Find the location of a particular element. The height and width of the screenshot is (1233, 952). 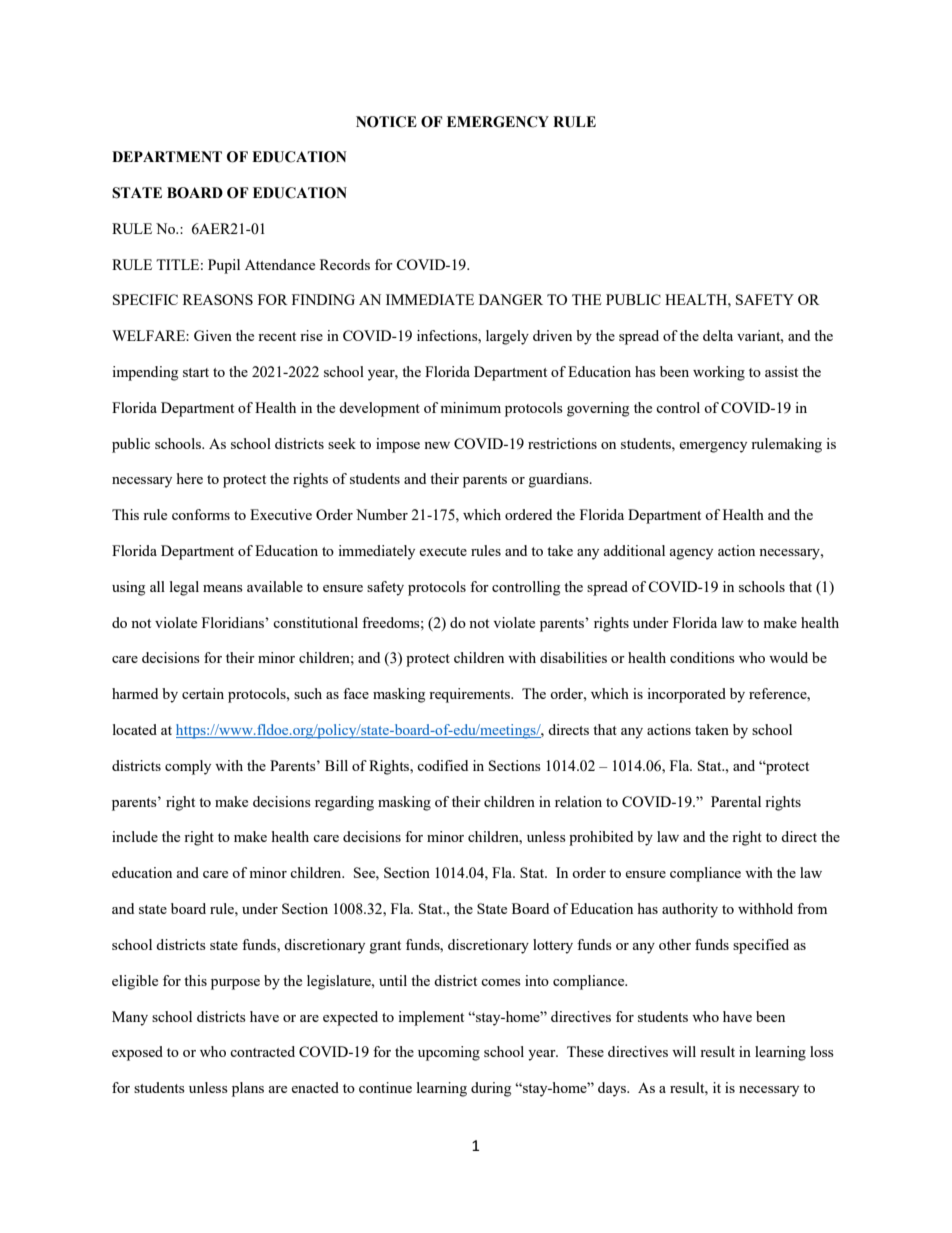

delta is located at coordinates (718, 335).
